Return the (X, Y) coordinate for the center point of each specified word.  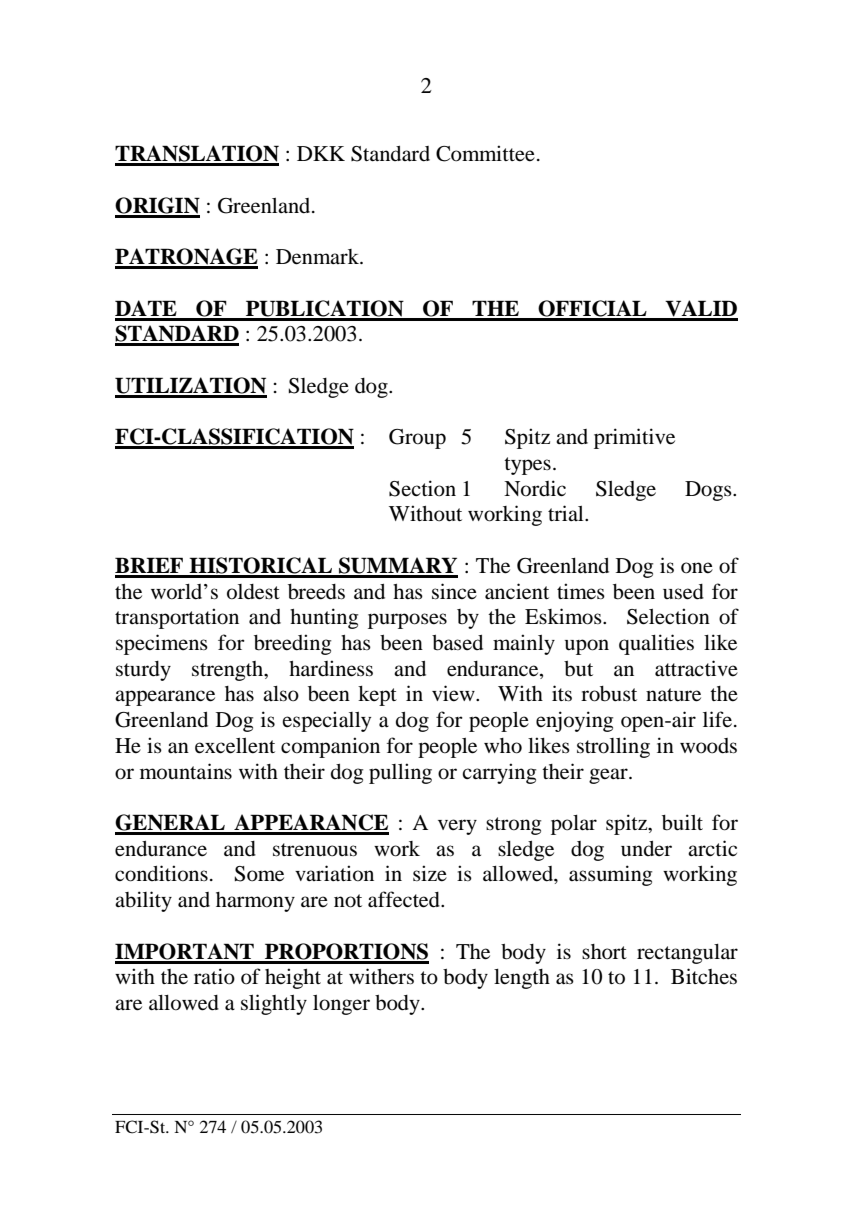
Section (422, 488)
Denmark (319, 257)
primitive (634, 438)
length (522, 979)
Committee (485, 153)
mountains (186, 771)
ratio (214, 976)
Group (417, 439)
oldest (253, 592)
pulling (400, 773)
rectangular (687, 954)
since (454, 591)
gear (609, 776)
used (683, 592)
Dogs (709, 491)
